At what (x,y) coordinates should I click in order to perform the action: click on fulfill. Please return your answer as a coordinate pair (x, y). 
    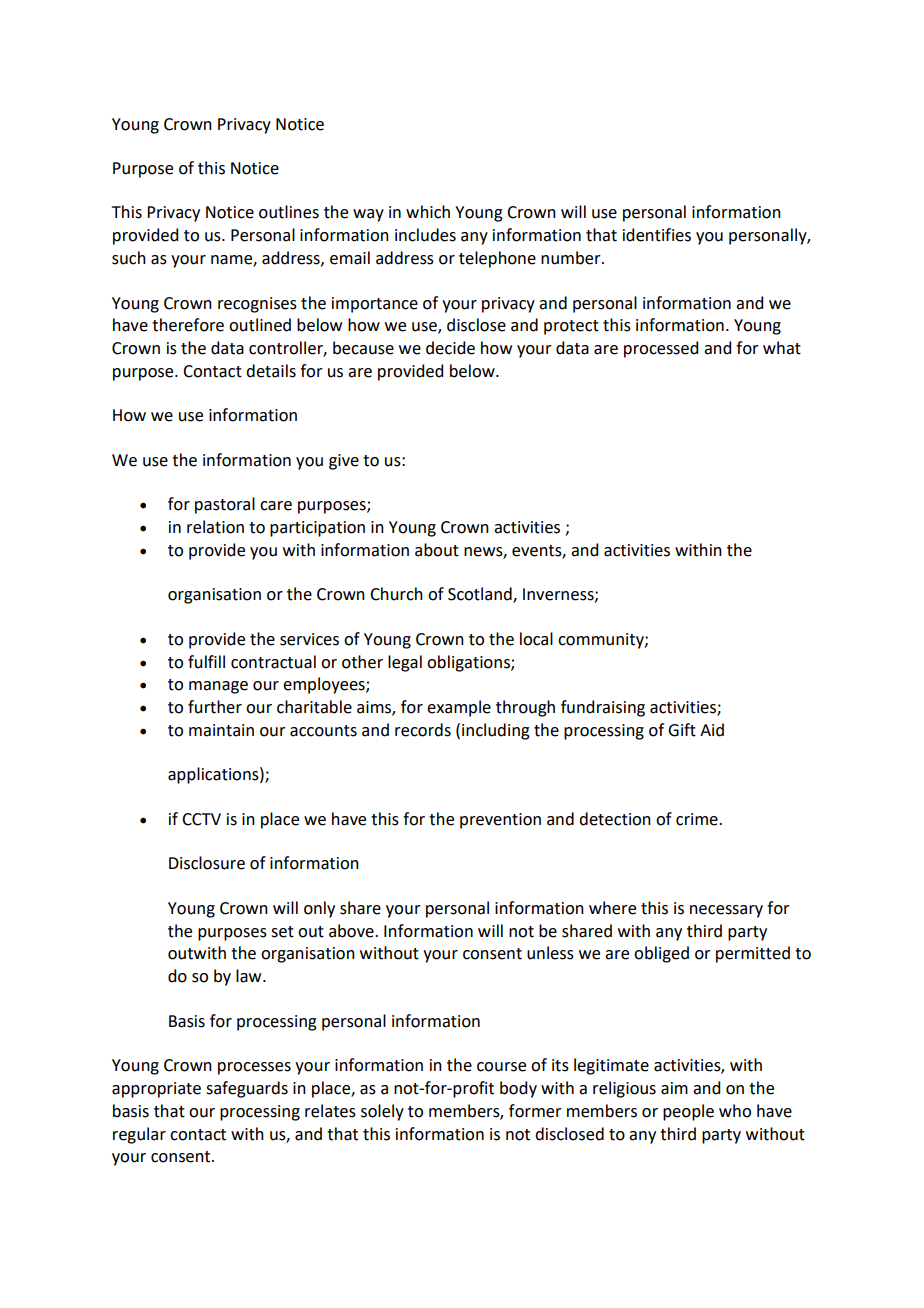
    Looking at the image, I should click on (206, 662).
